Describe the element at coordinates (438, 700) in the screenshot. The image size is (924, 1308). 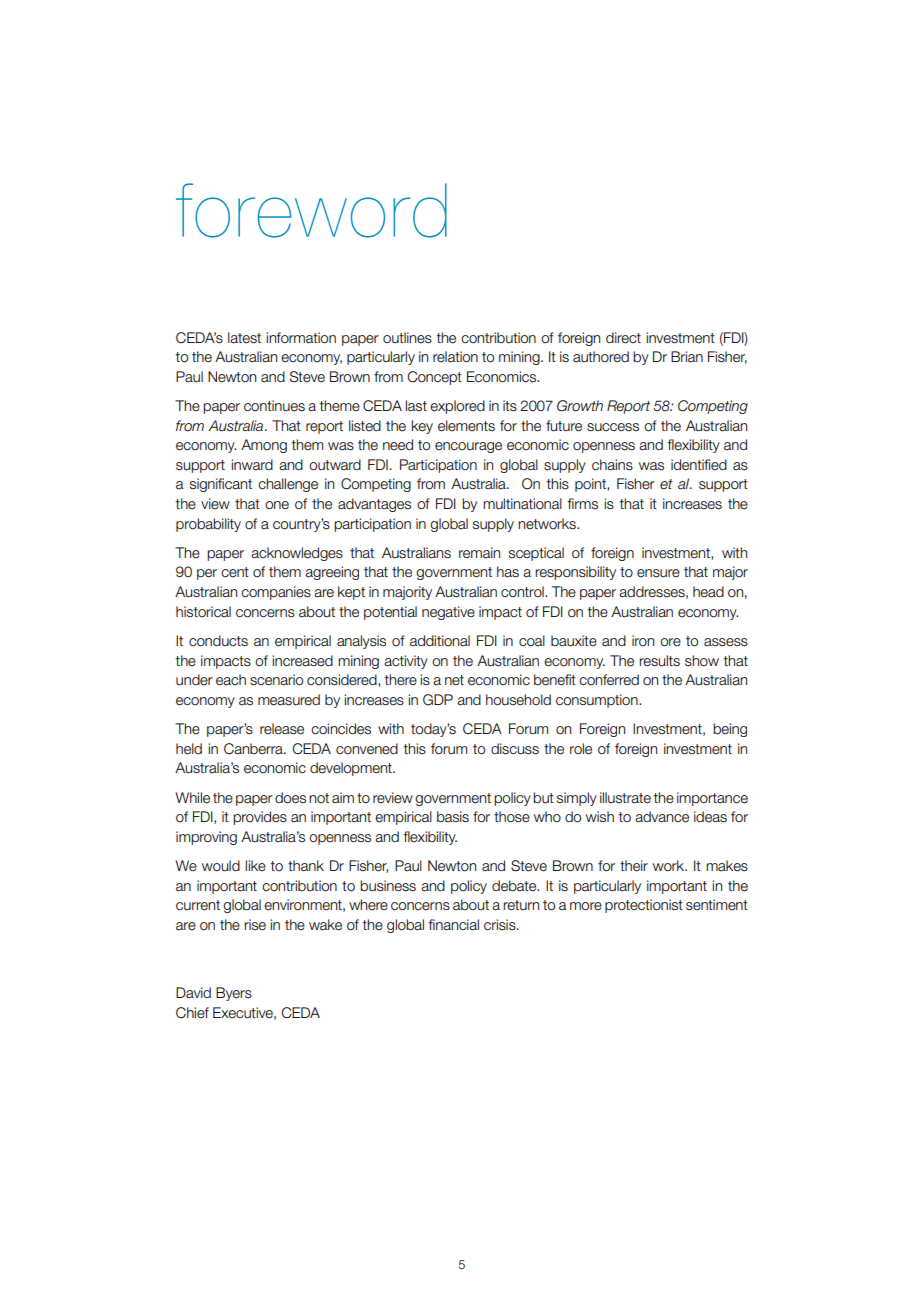
I see `GDP` at that location.
